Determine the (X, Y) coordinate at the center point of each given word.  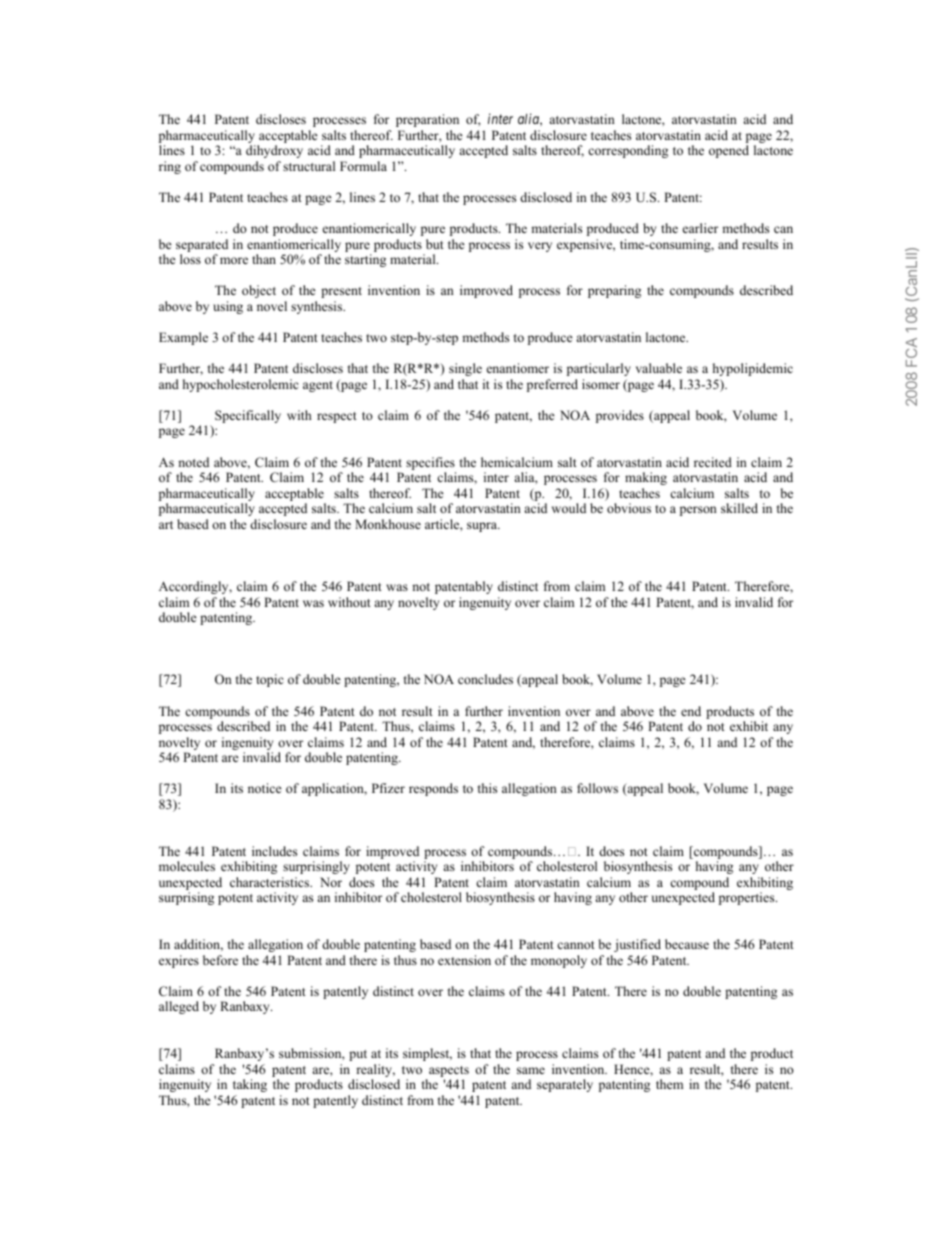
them (669, 1084)
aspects (448, 1073)
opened (729, 151)
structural (309, 166)
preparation (427, 120)
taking (250, 1085)
